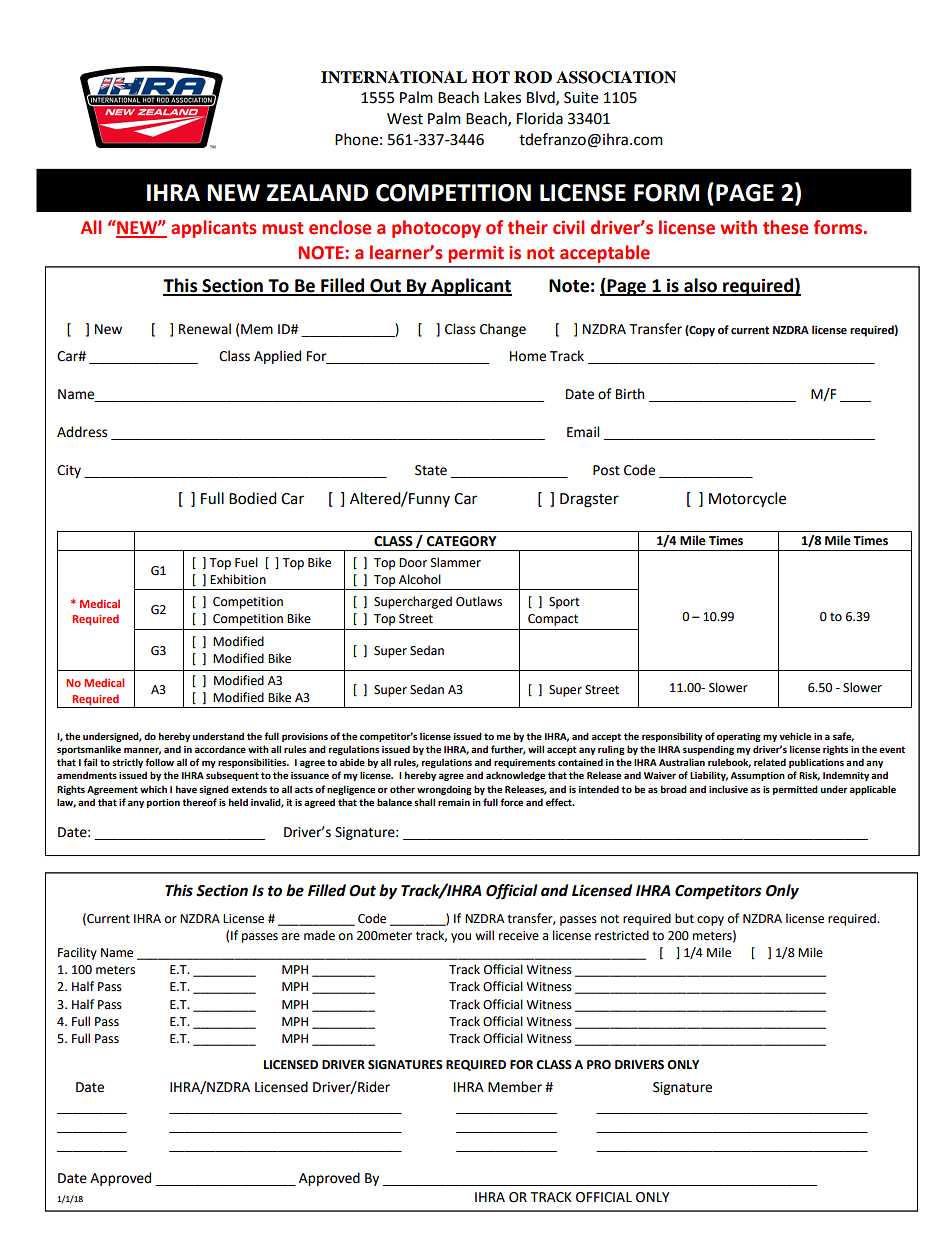 This image has height=1233, width=952. I want to click on Motorcycle, so click(747, 499).
